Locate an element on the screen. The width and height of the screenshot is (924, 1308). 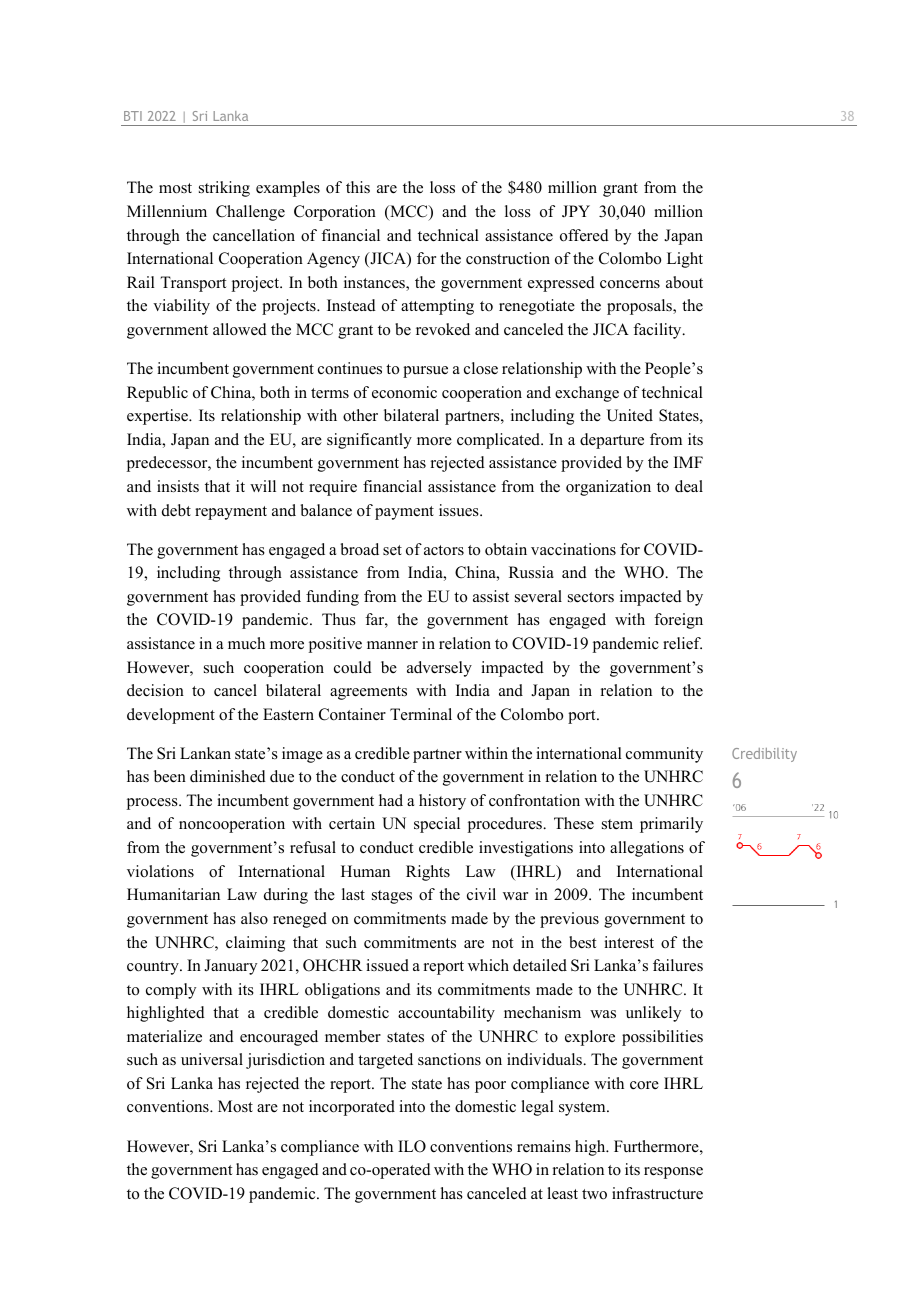
history is located at coordinates (442, 802).
